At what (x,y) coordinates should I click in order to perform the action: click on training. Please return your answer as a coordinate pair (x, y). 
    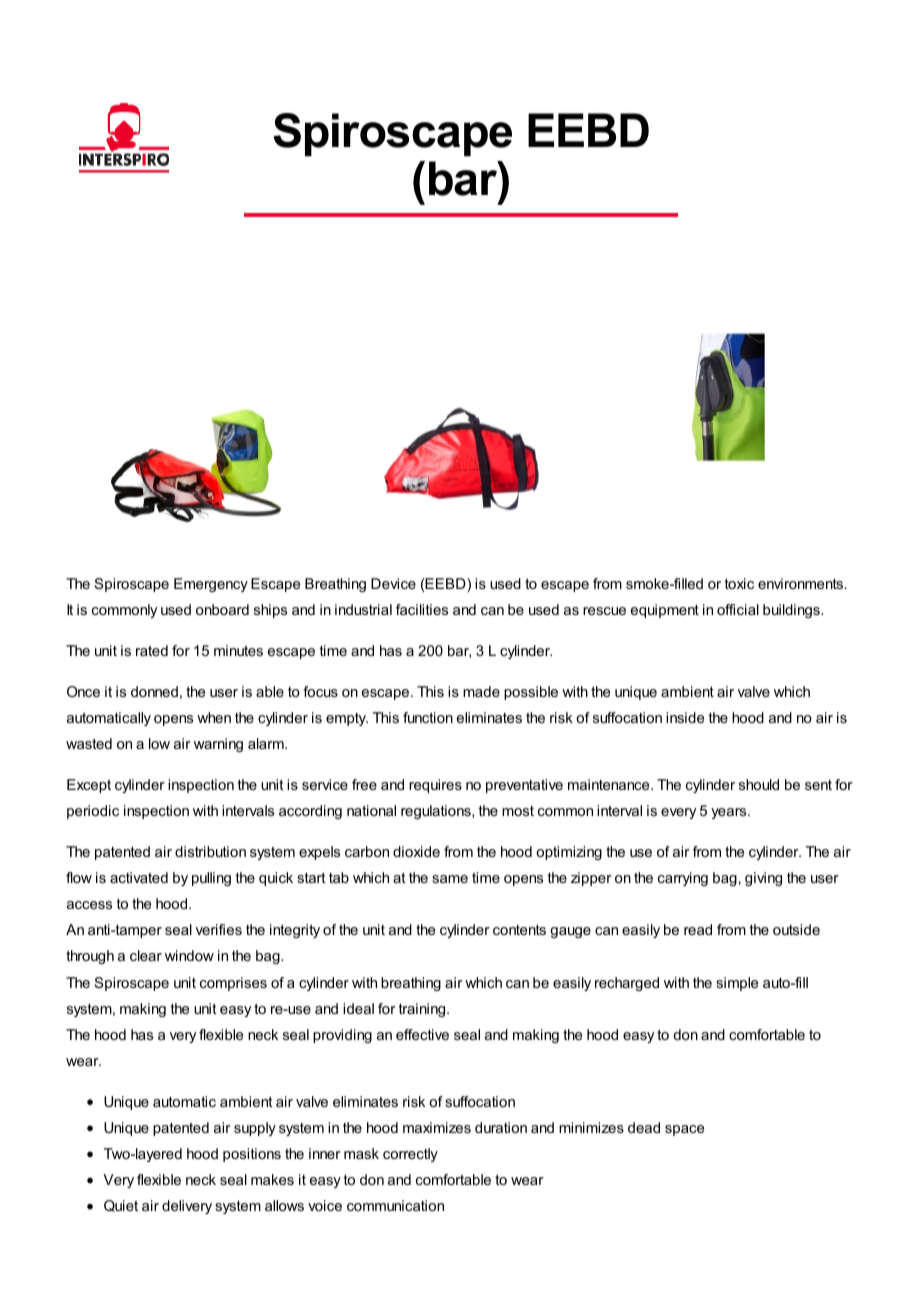
    Looking at the image, I should click on (423, 1010).
